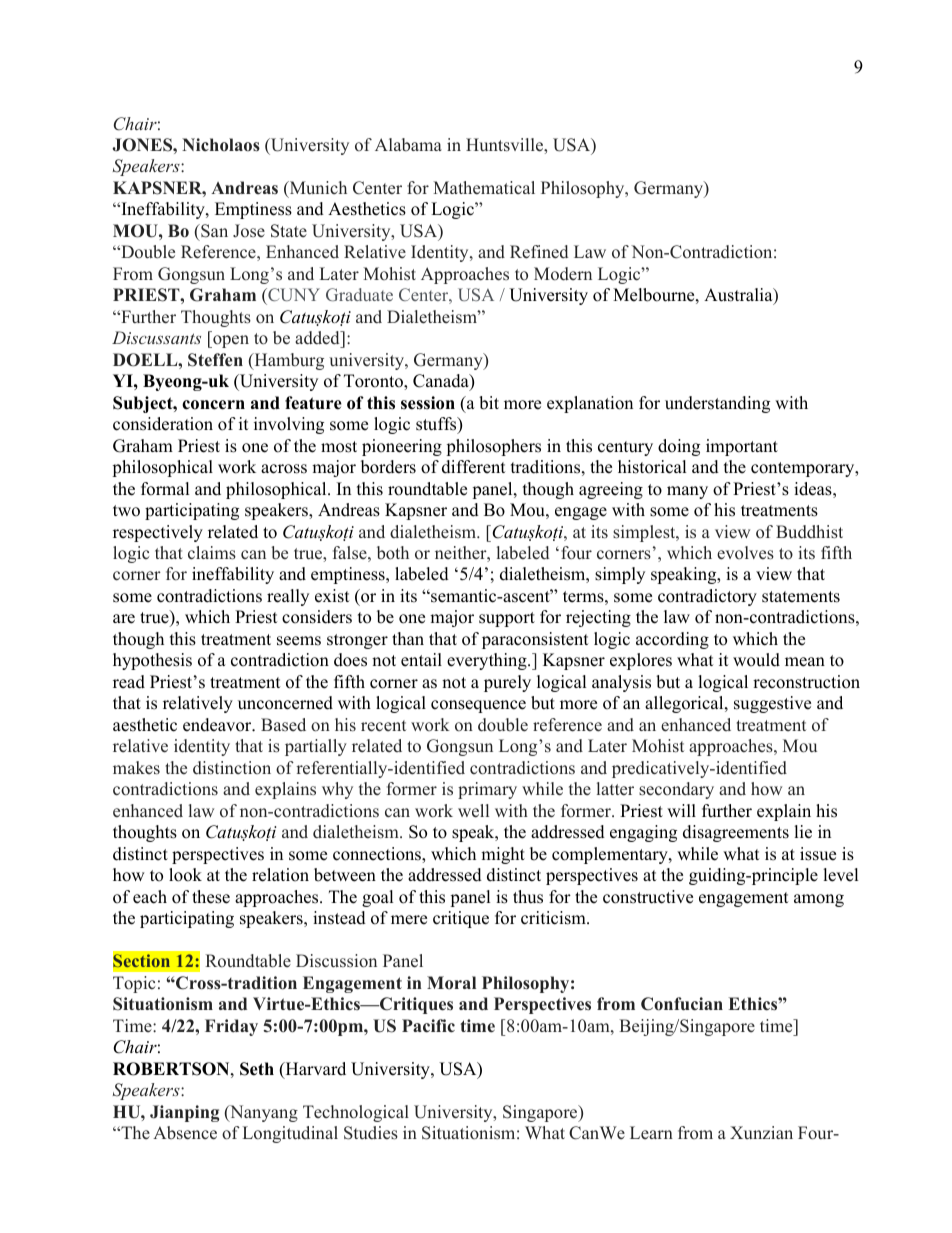  Describe the element at coordinates (651, 1133) in the screenshot. I see `Learn` at that location.
